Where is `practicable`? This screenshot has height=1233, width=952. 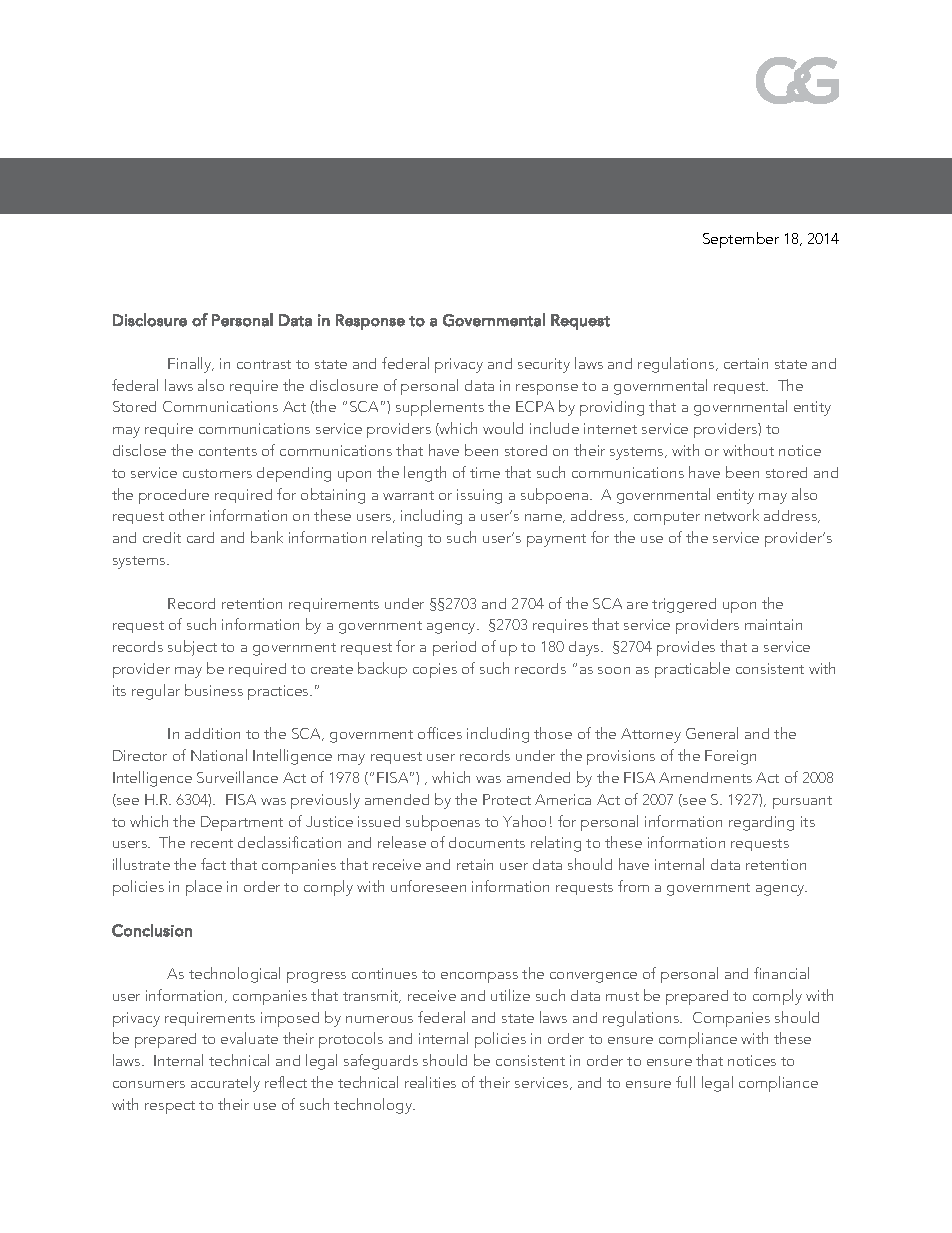
practicable is located at coordinates (692, 670).
